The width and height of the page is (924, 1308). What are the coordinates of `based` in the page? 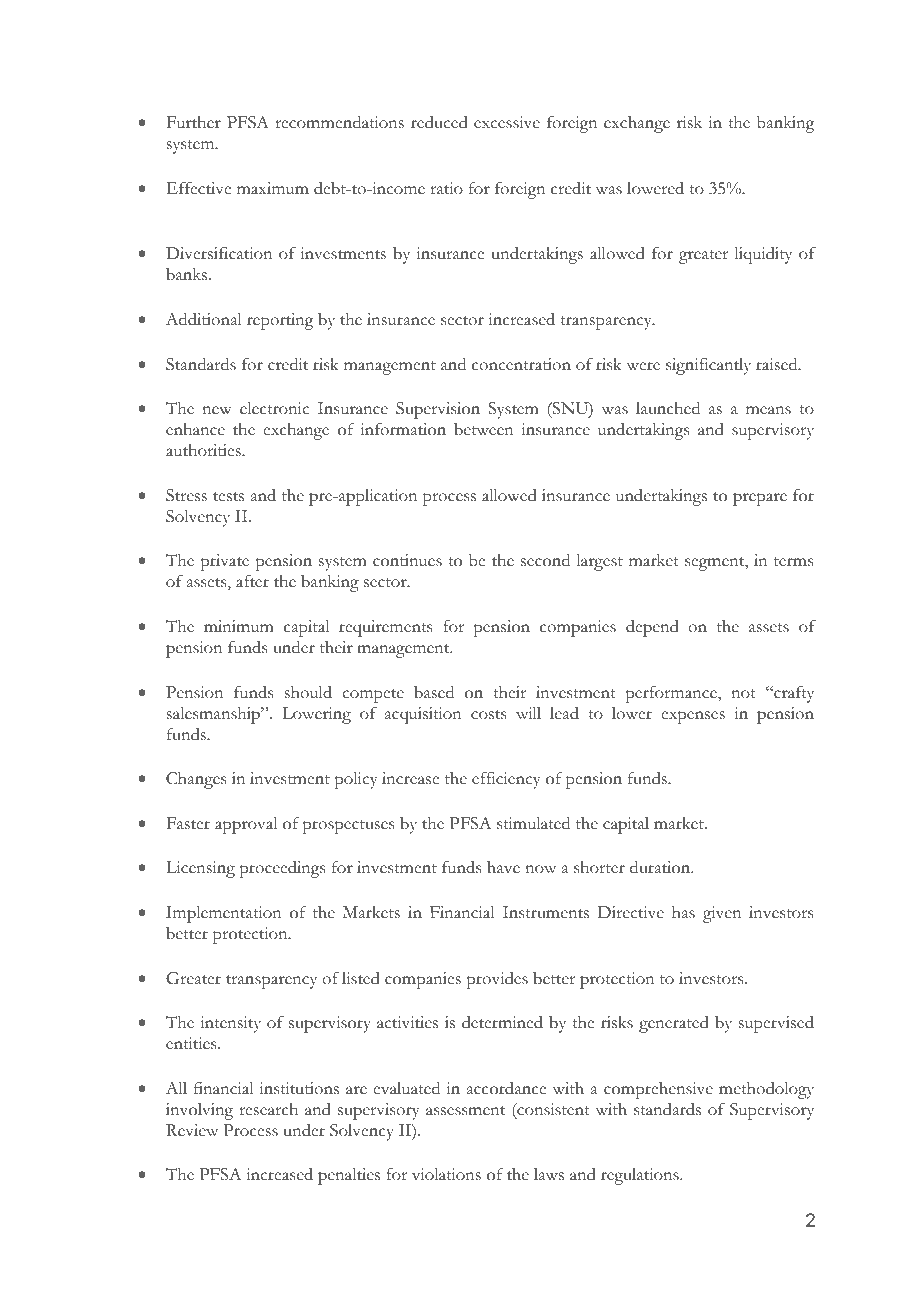 It's located at (434, 692).
